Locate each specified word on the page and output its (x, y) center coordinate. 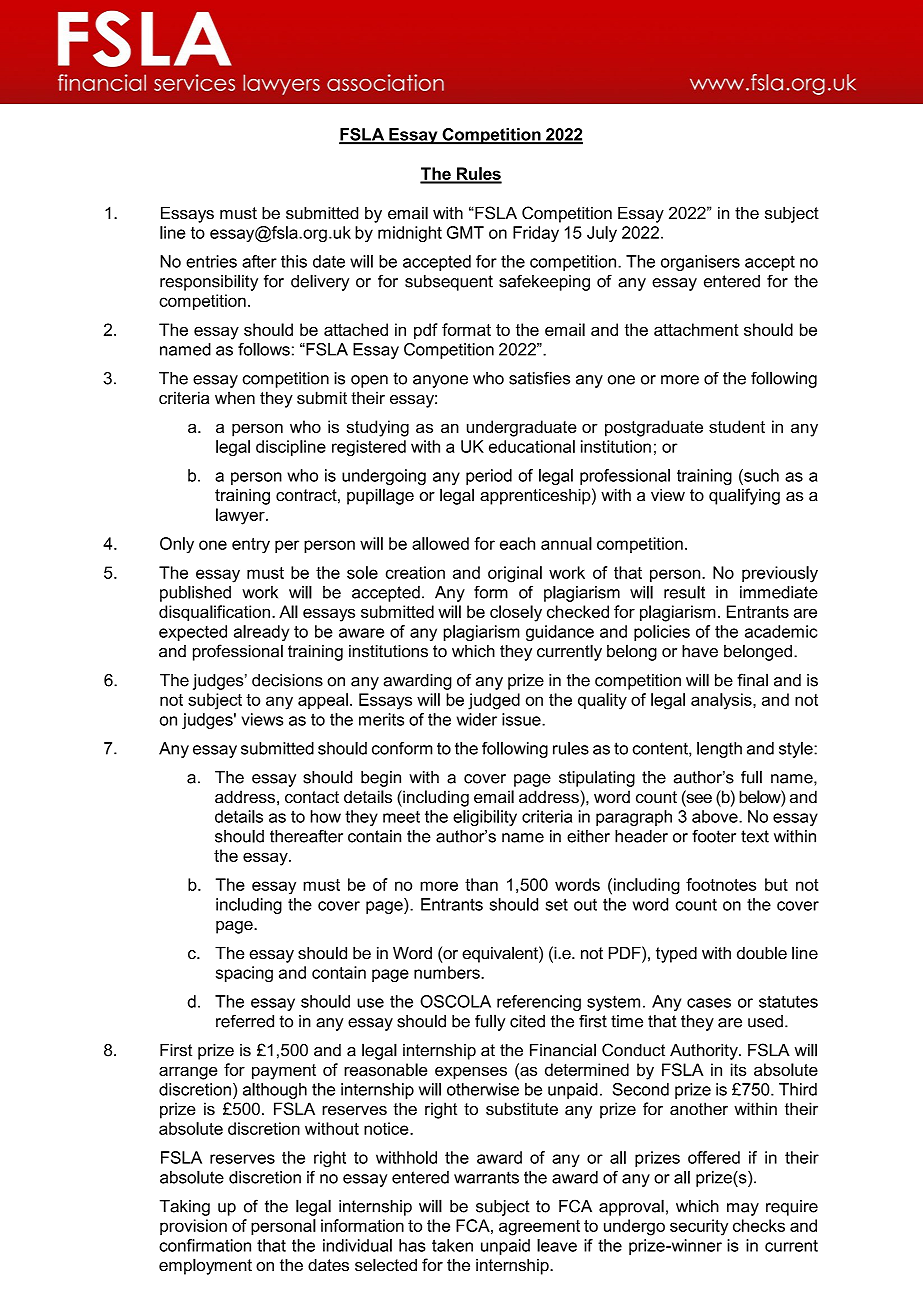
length (719, 750)
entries (211, 261)
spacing (244, 974)
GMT (465, 232)
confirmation (205, 1245)
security (699, 1227)
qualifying (744, 496)
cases (709, 1003)
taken (452, 1245)
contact (312, 797)
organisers (700, 263)
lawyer (241, 516)
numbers (448, 972)
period (489, 477)
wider (477, 719)
